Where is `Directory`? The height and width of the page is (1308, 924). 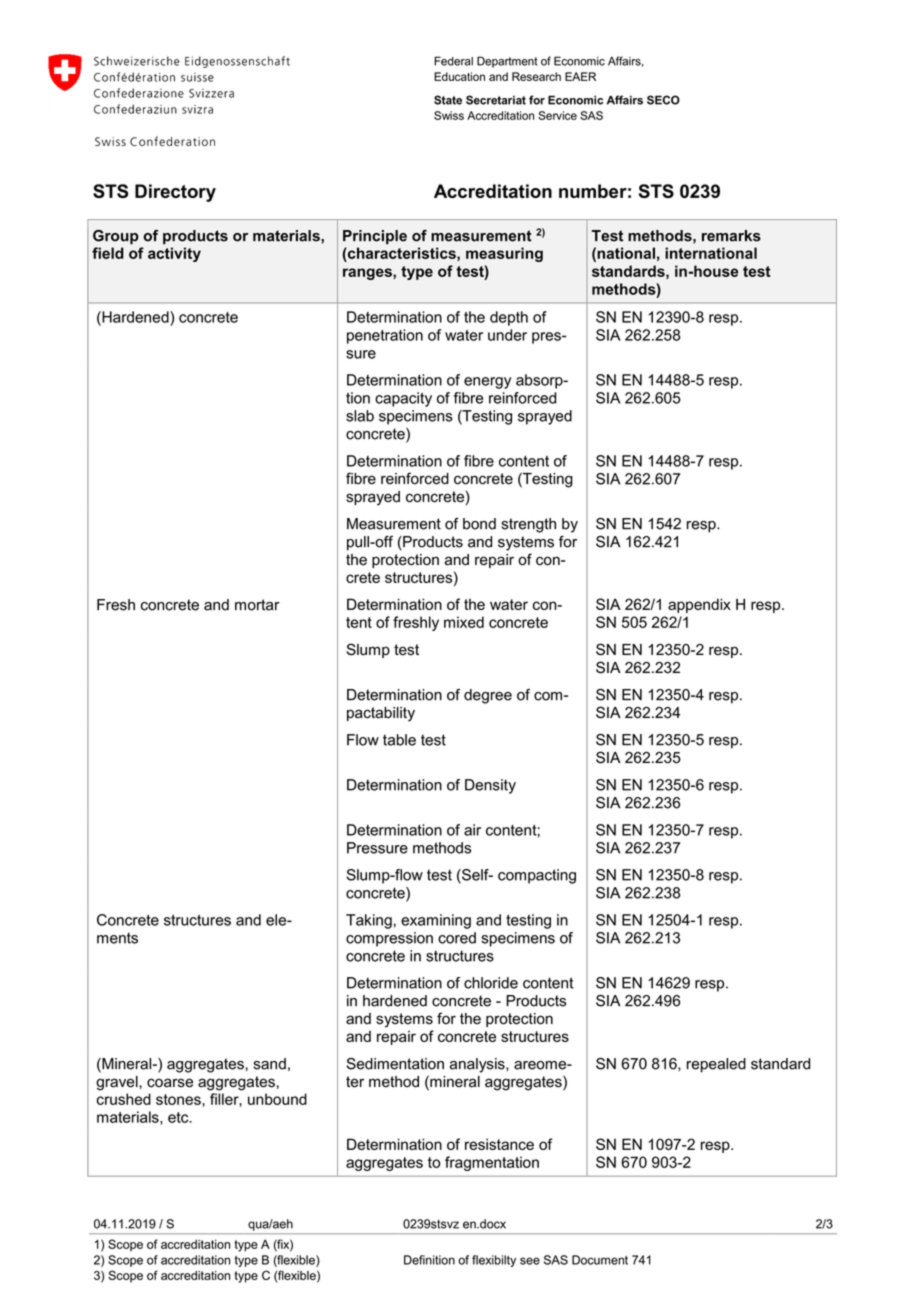
Directory is located at coordinates (175, 193).
